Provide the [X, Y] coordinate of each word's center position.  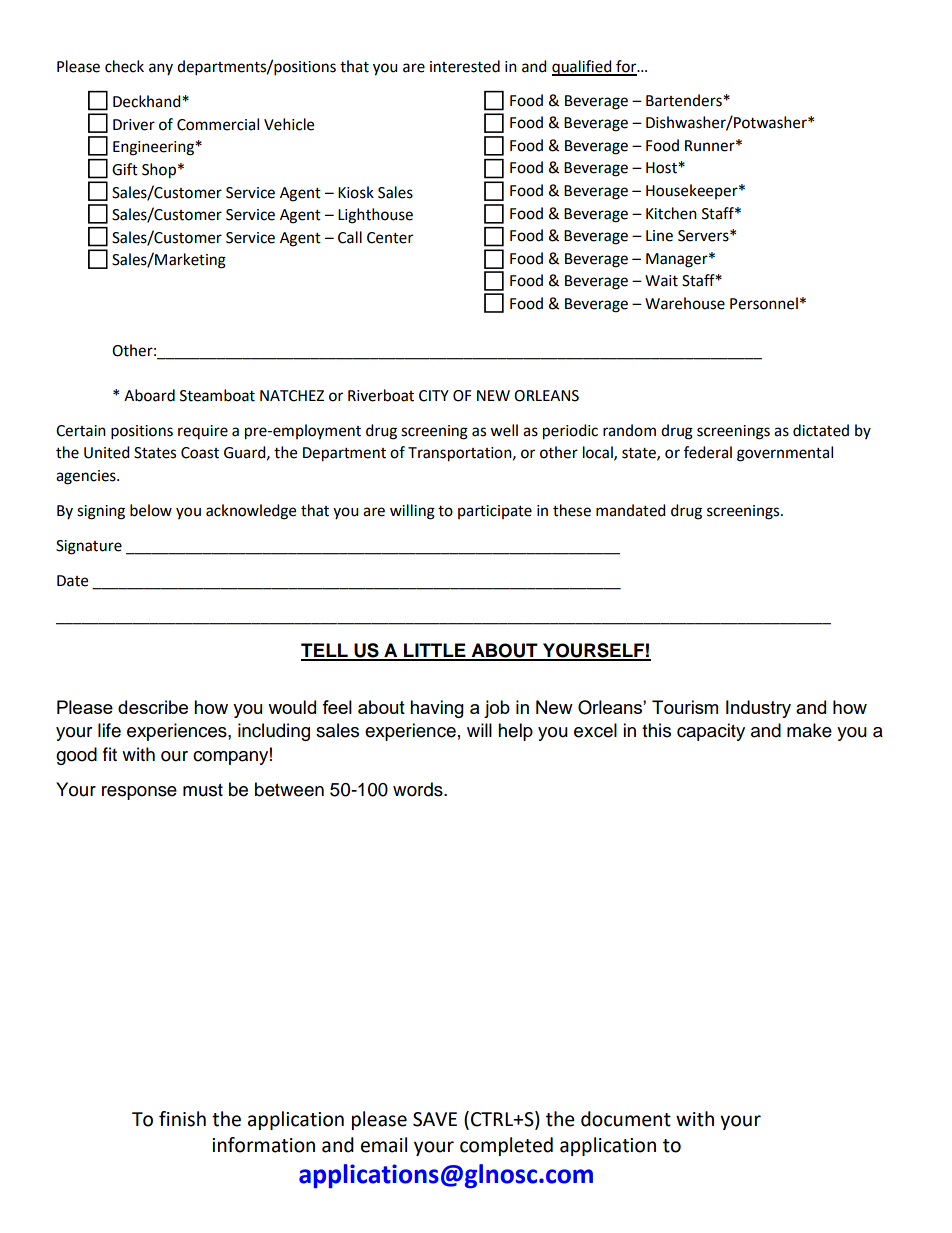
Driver [134, 125]
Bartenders [685, 100]
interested [465, 66]
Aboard [149, 395]
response [139, 793]
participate [495, 512]
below [151, 510]
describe [153, 707]
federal [708, 452]
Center [390, 238]
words [419, 789]
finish [182, 1119]
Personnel [764, 303]
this [656, 730]
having [437, 709]
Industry [758, 709]
